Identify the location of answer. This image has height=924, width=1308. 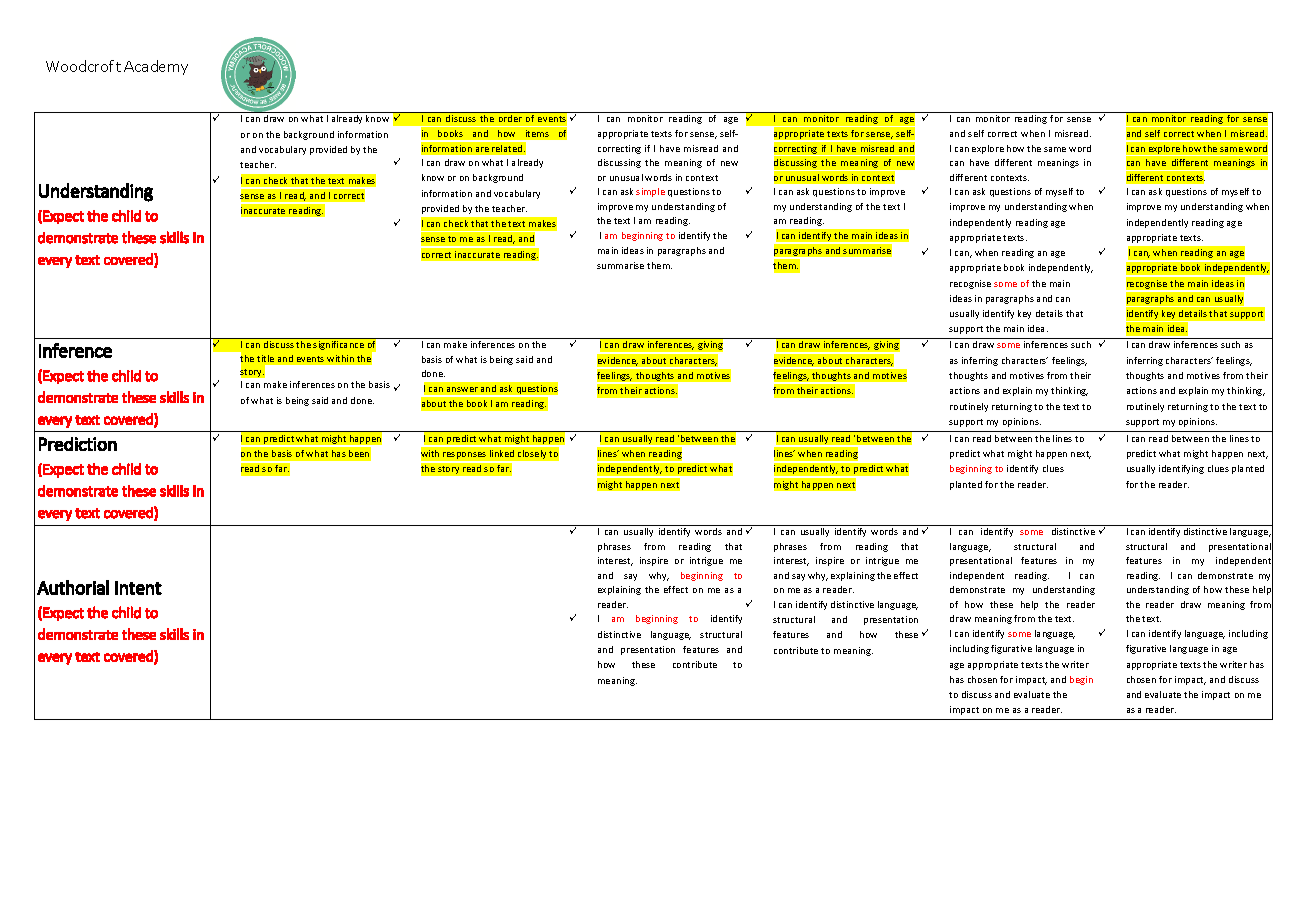
(462, 389).
